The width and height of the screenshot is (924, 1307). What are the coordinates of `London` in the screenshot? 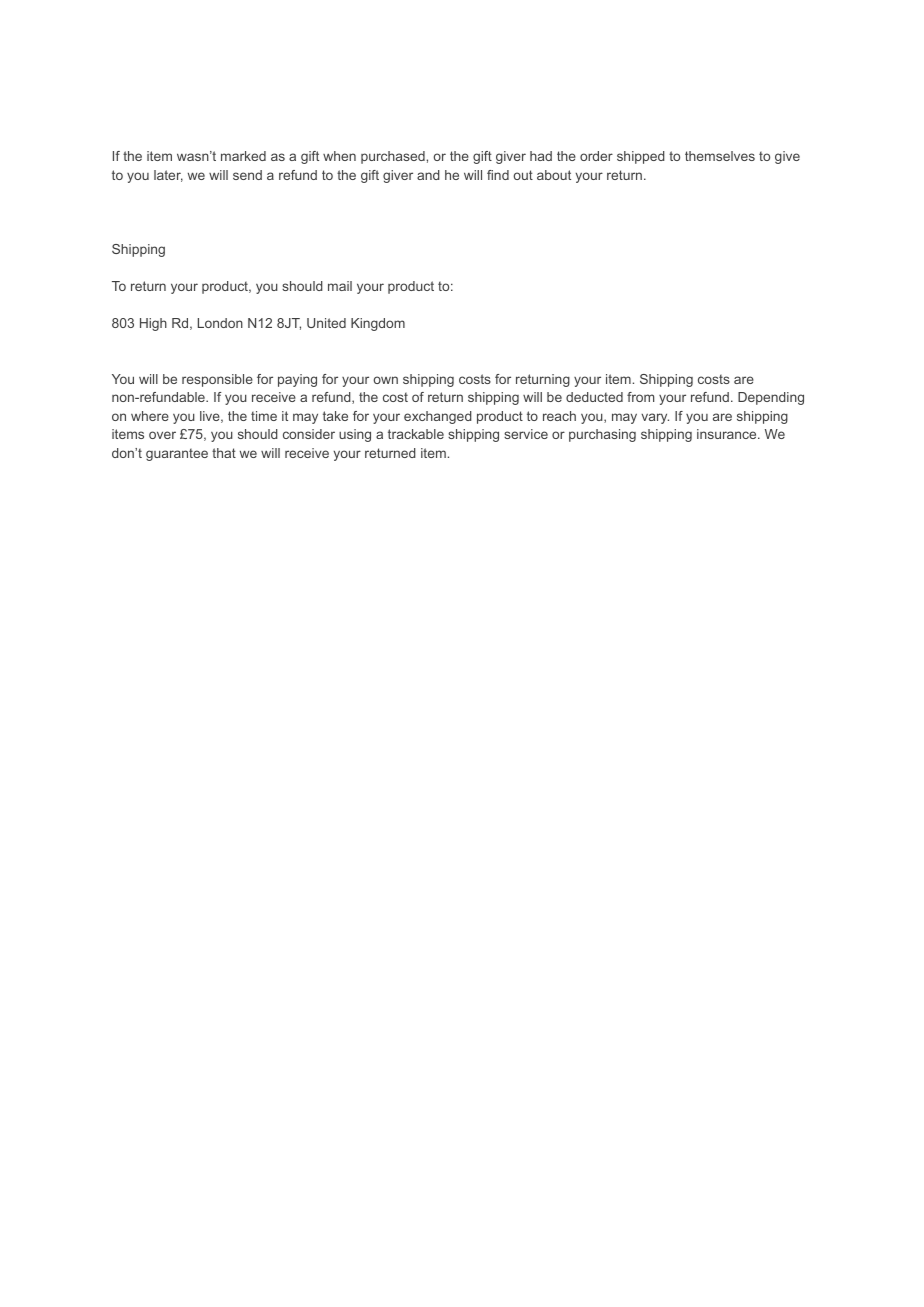 It's located at (220, 323).
